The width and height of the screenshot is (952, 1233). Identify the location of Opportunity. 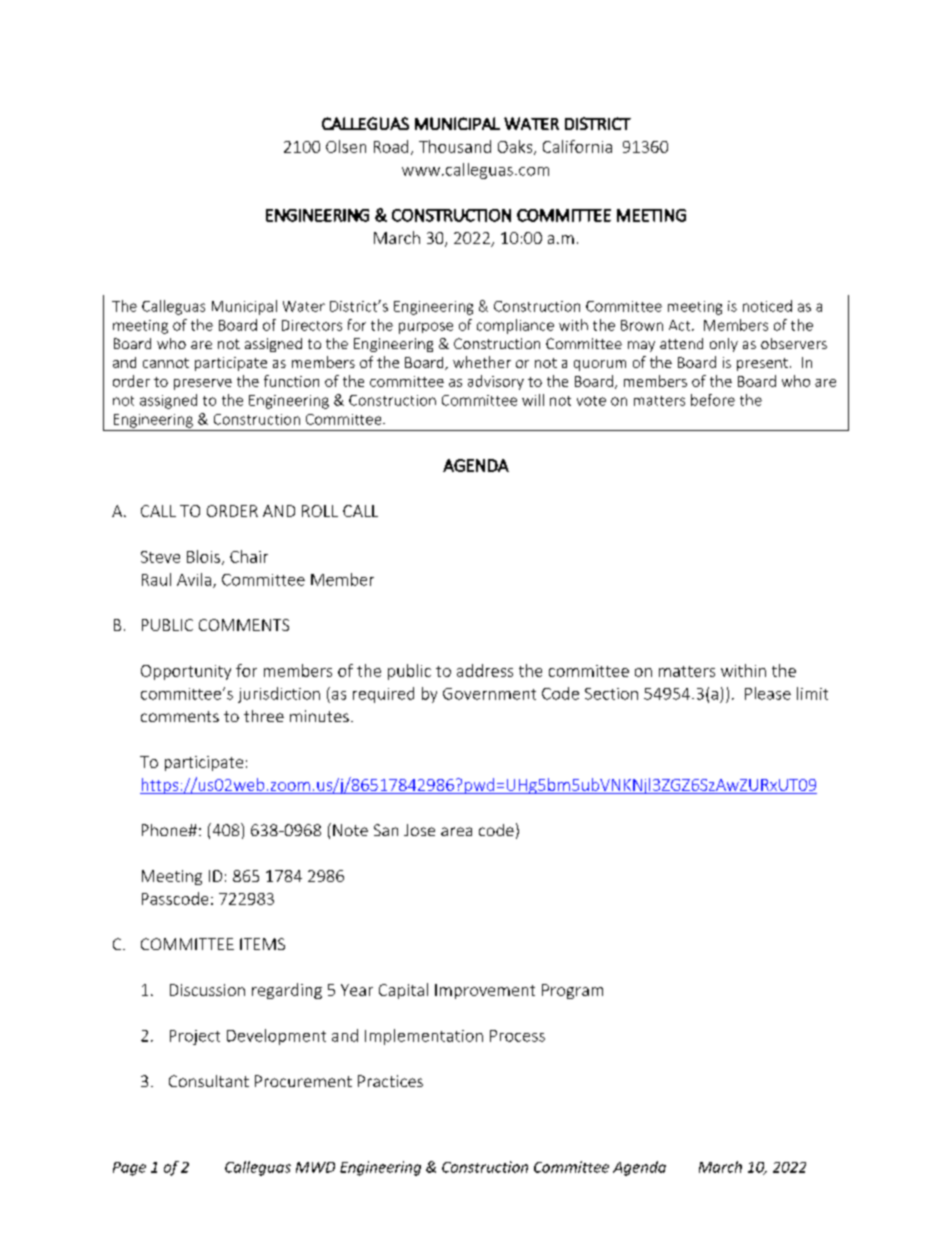
(186, 672).
